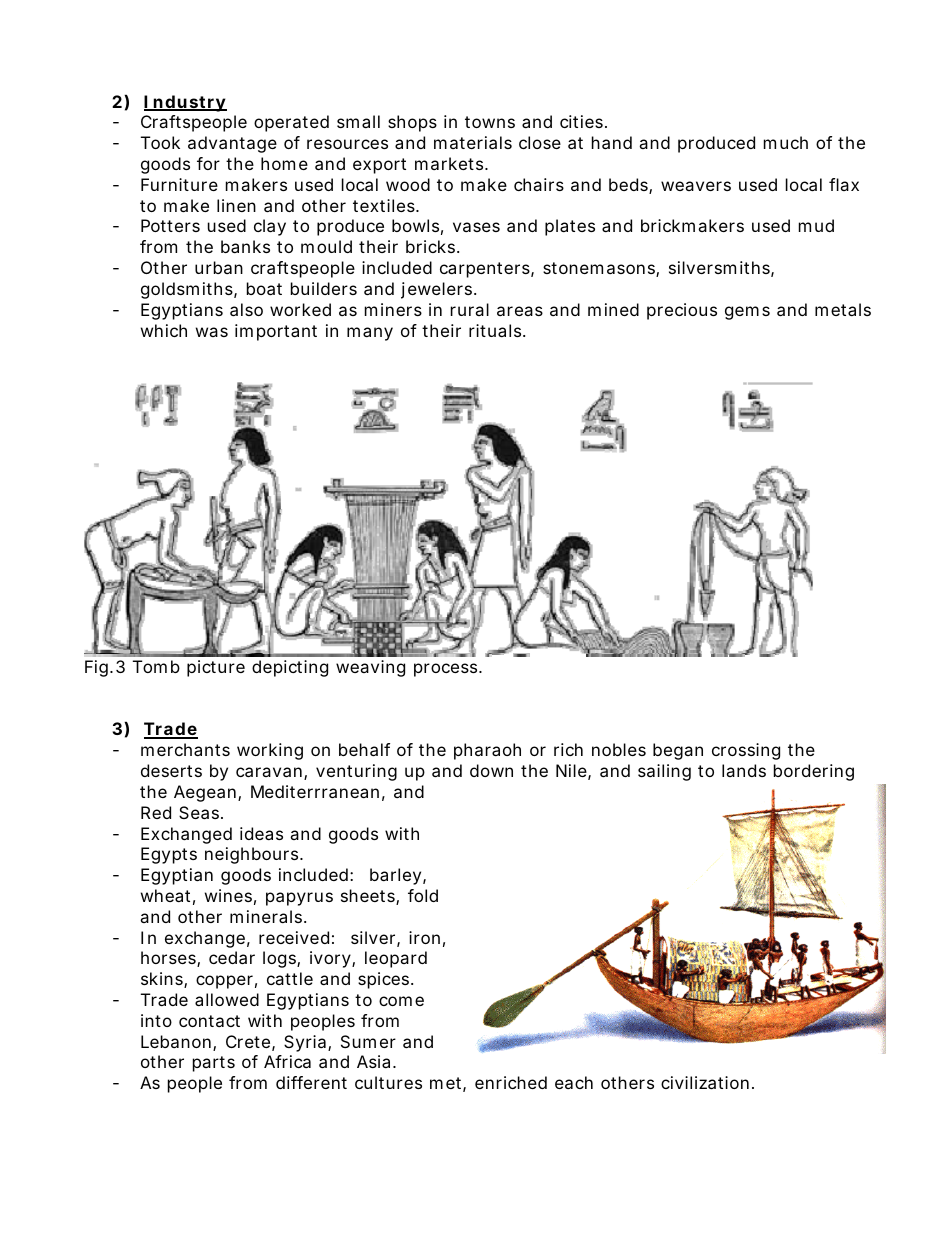  What do you see at coordinates (490, 122) in the screenshot?
I see `towns` at bounding box center [490, 122].
